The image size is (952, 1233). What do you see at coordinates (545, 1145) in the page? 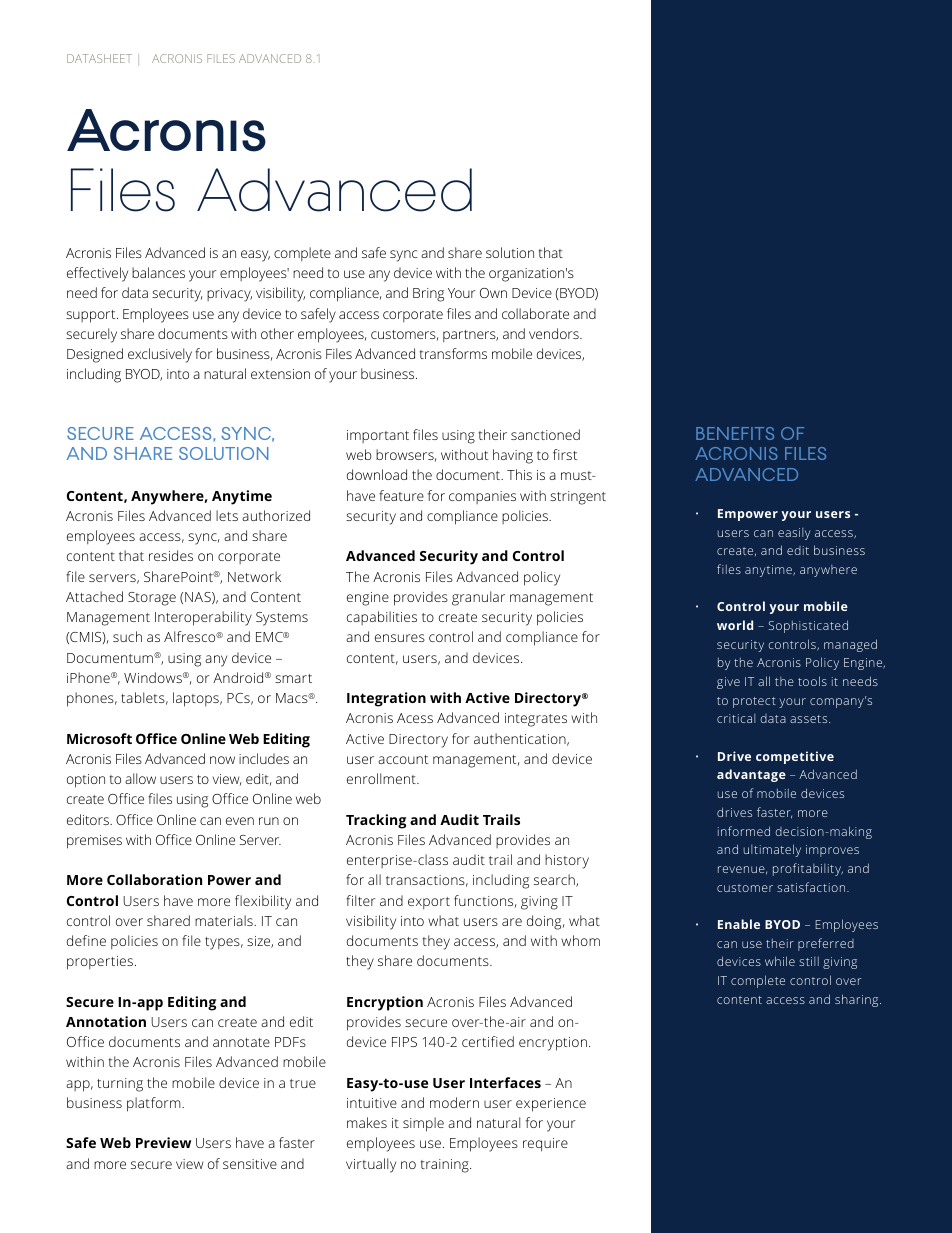
I see `require` at bounding box center [545, 1145].
